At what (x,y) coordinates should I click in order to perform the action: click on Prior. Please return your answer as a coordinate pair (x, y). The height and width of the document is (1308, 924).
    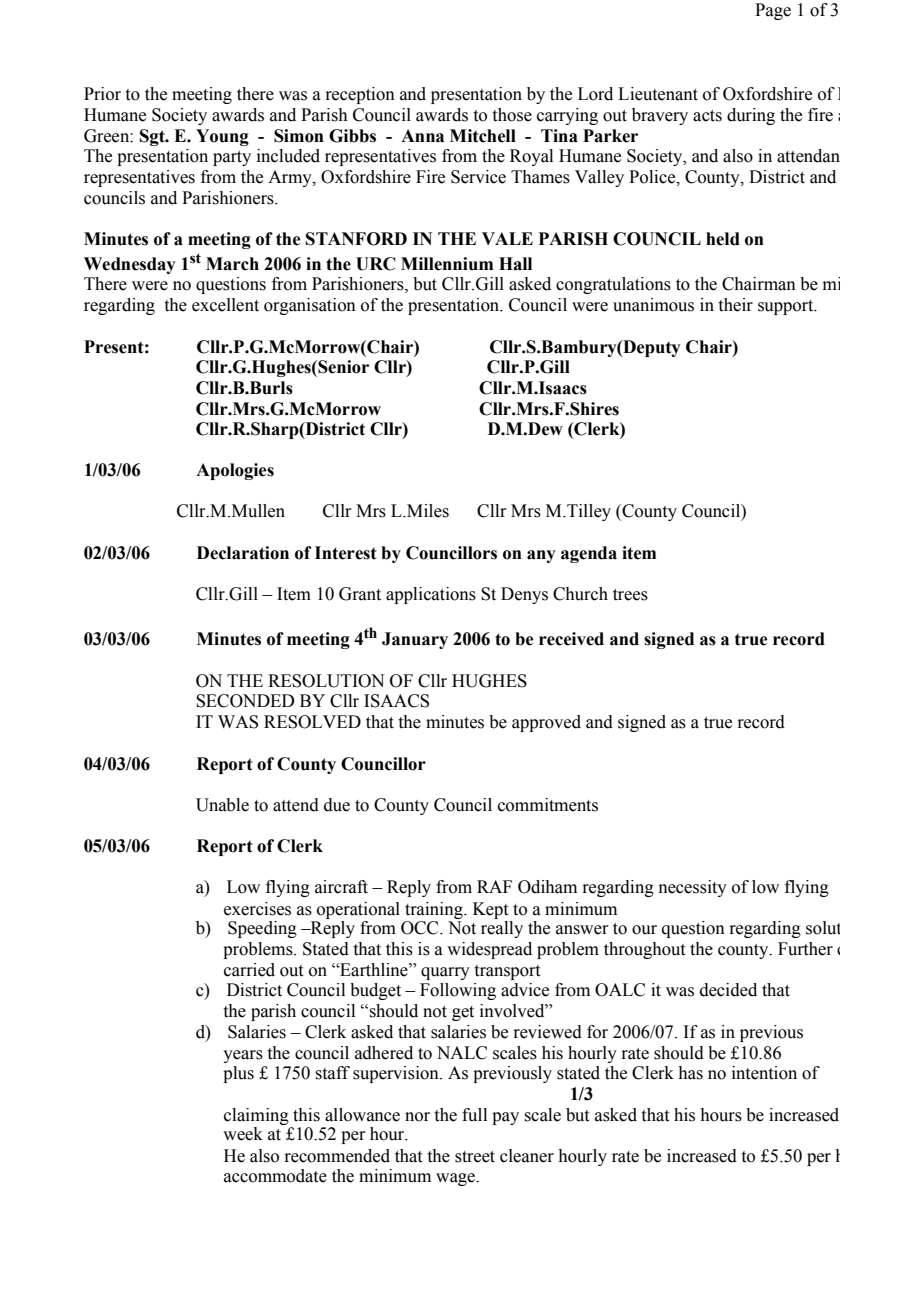
    Looking at the image, I should click on (102, 94).
